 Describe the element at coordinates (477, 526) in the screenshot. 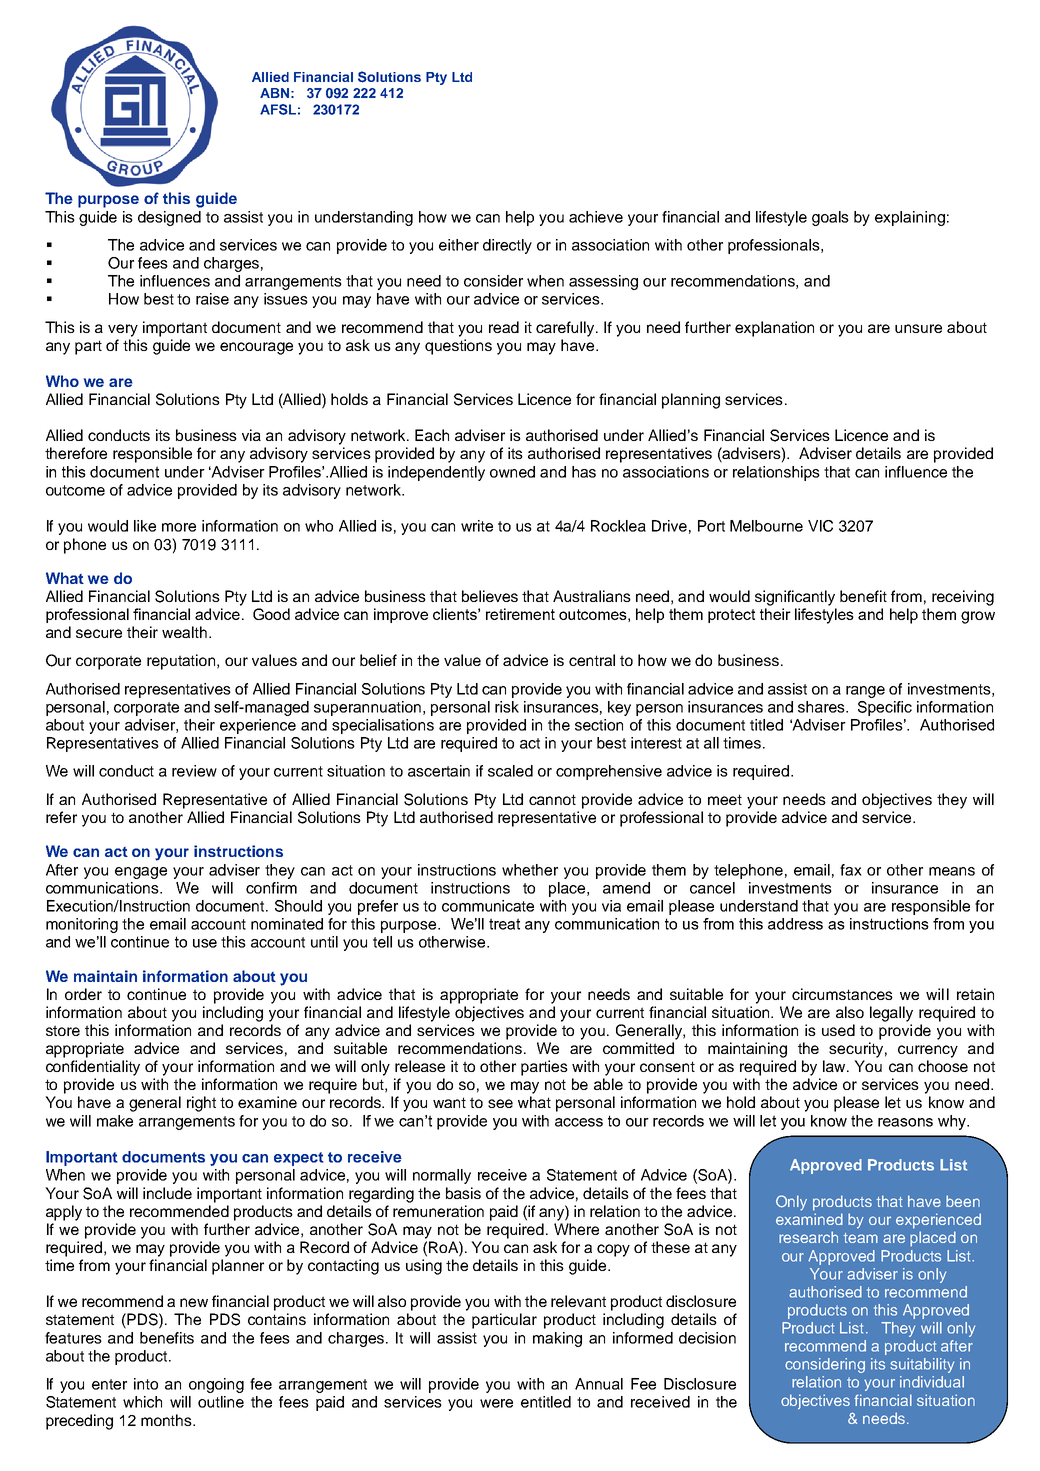

I see `write` at that location.
